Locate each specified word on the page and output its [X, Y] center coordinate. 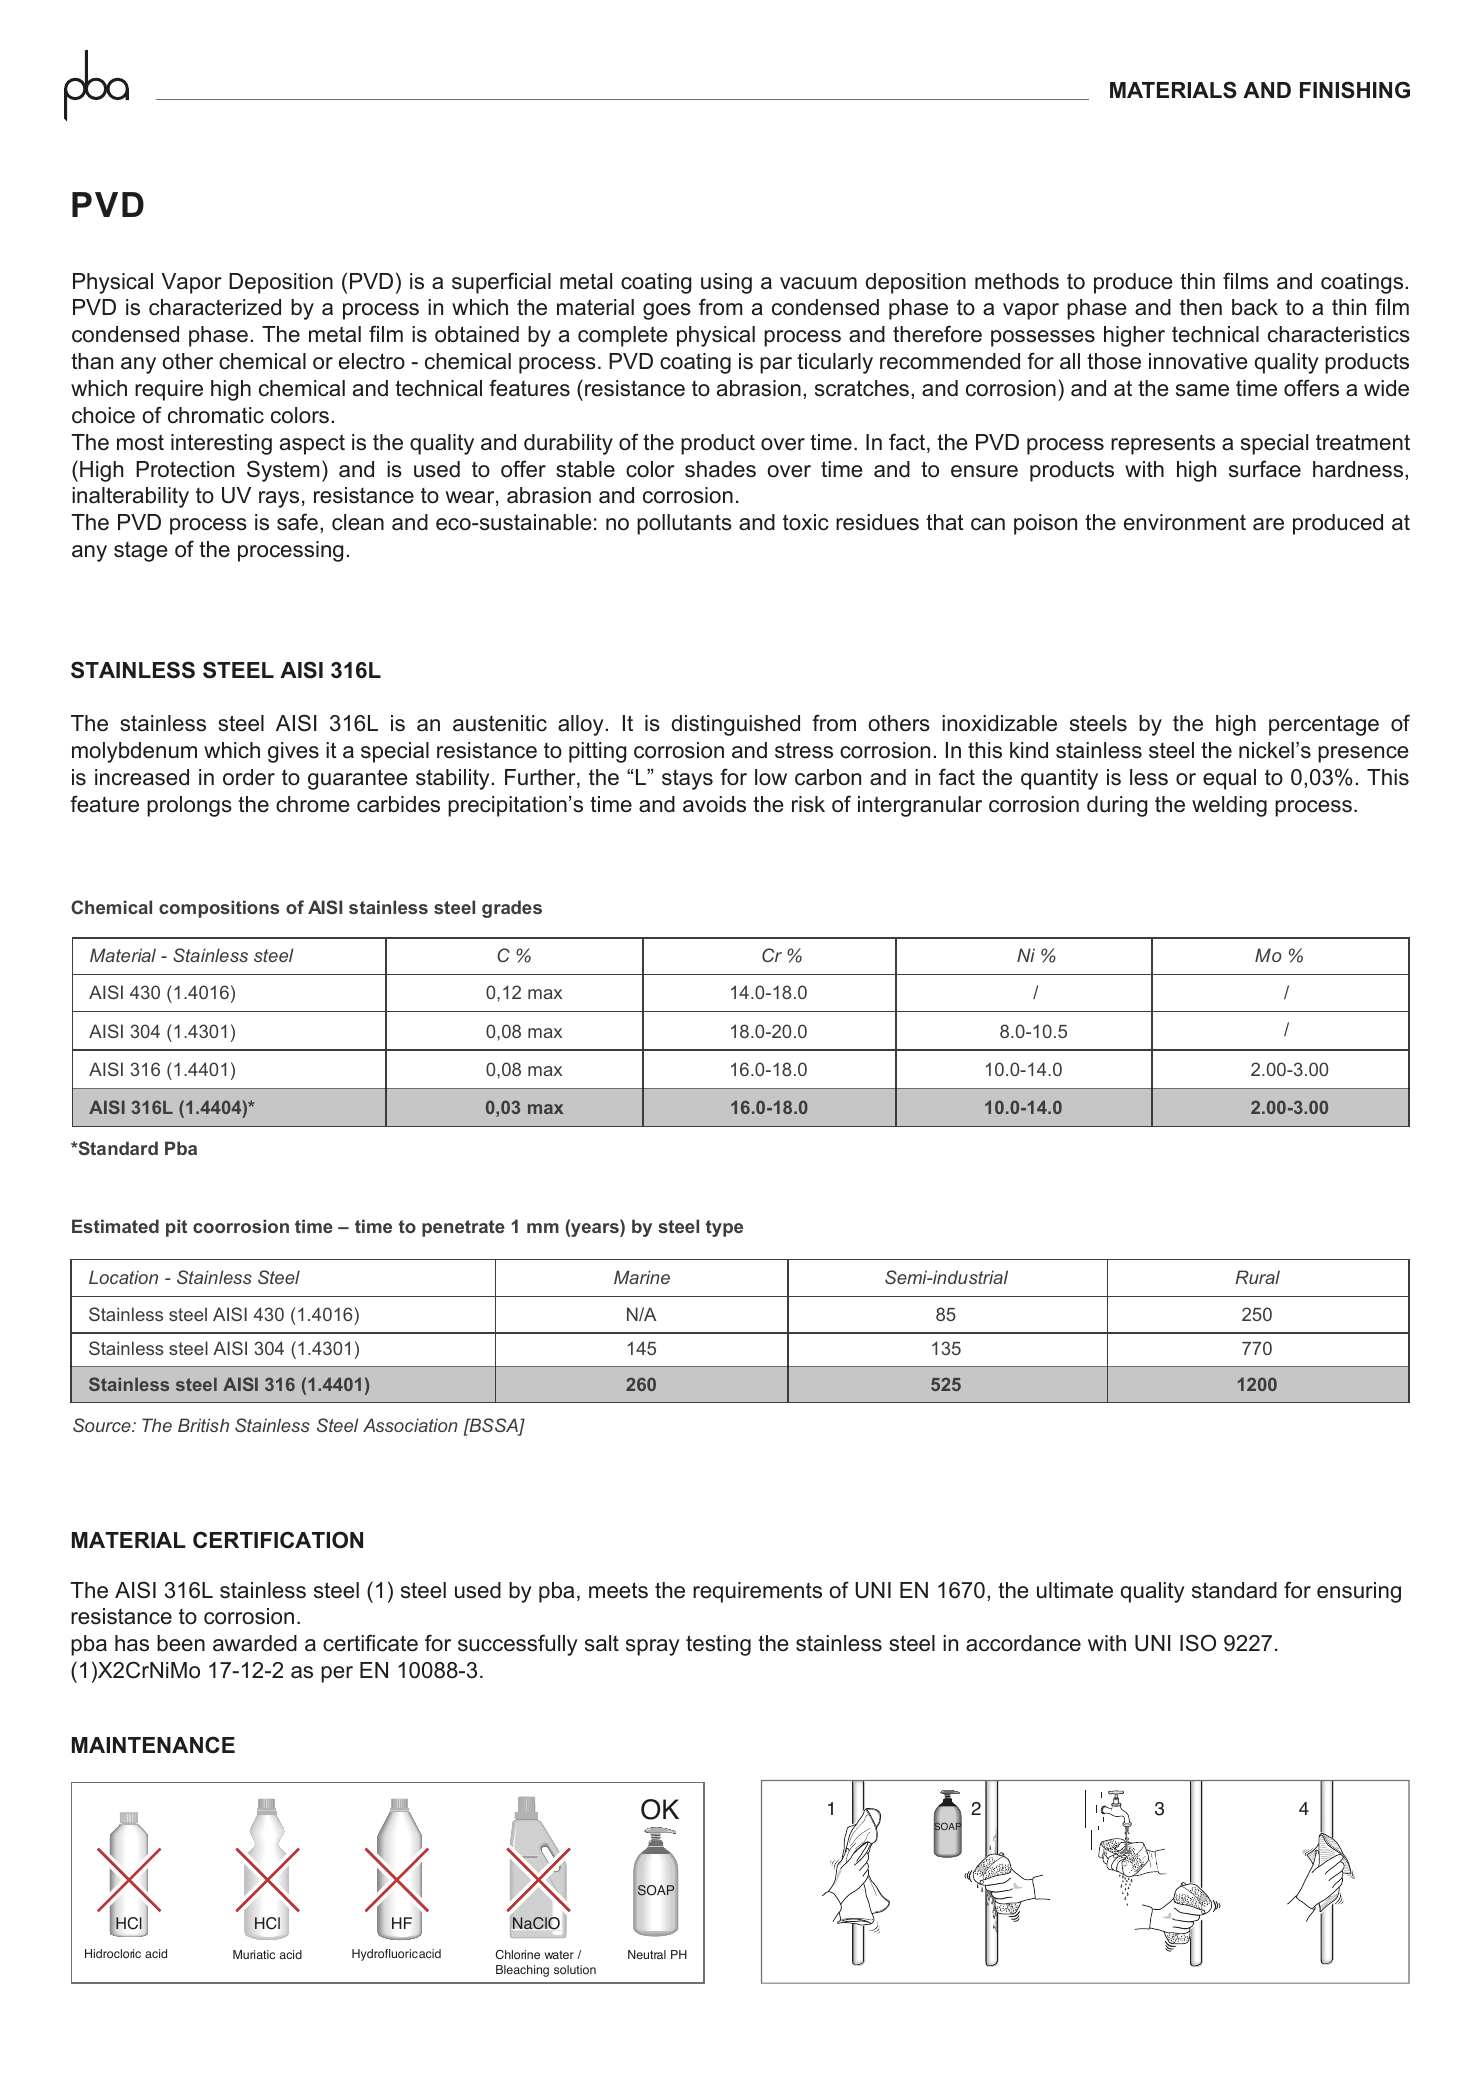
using [726, 283]
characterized [215, 307]
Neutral [647, 1954]
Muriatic [254, 1954]
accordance [1023, 1643]
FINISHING [1355, 90]
